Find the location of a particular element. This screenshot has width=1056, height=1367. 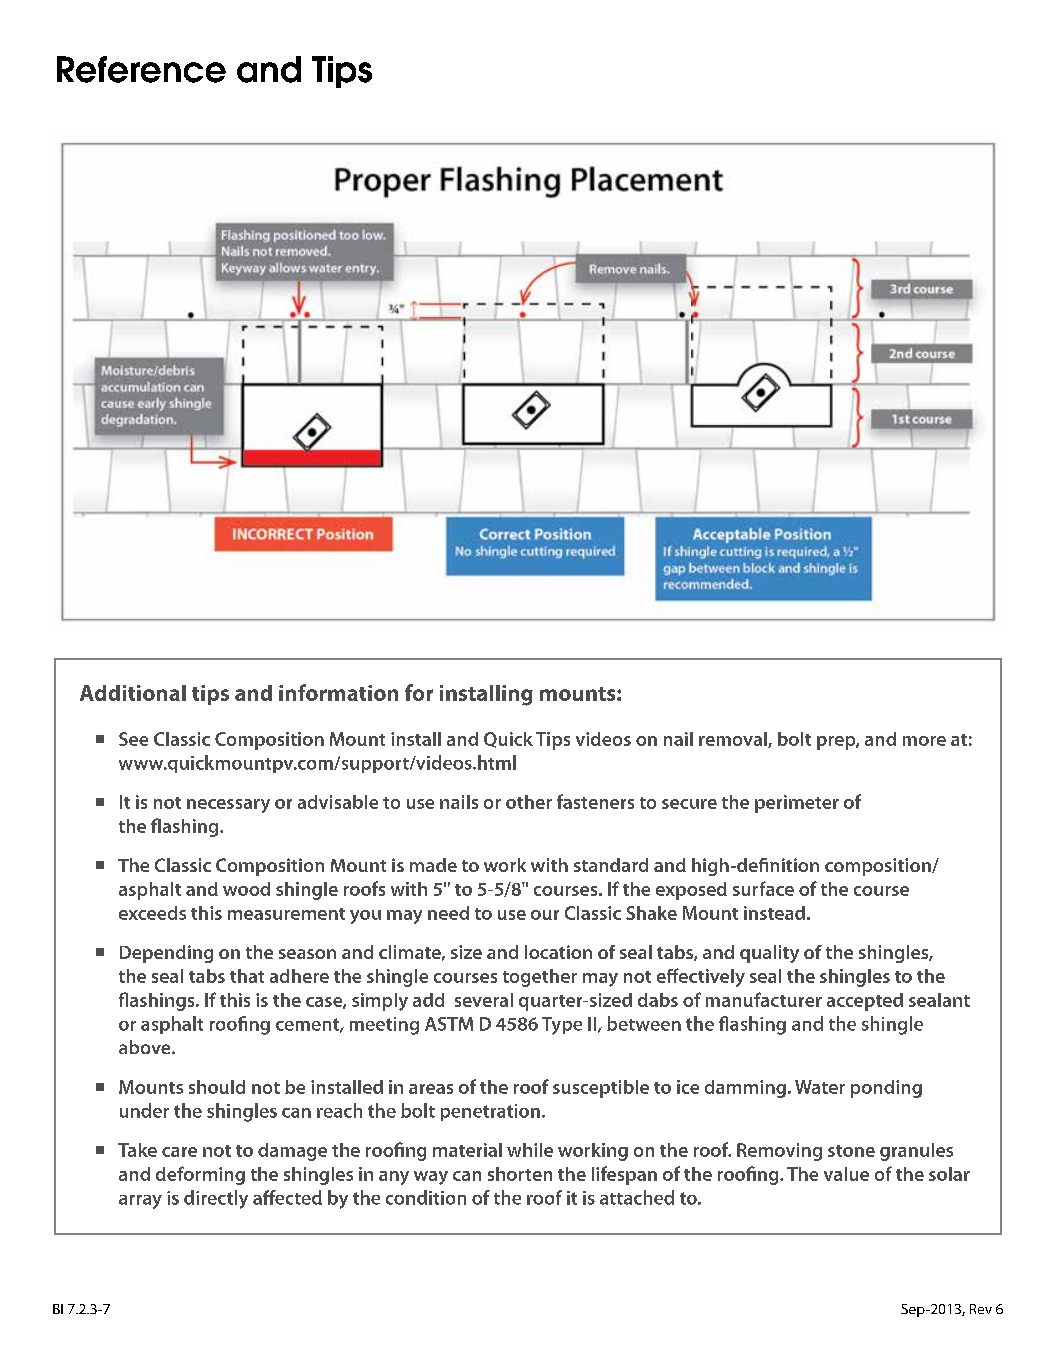

attached is located at coordinates (637, 1197).
